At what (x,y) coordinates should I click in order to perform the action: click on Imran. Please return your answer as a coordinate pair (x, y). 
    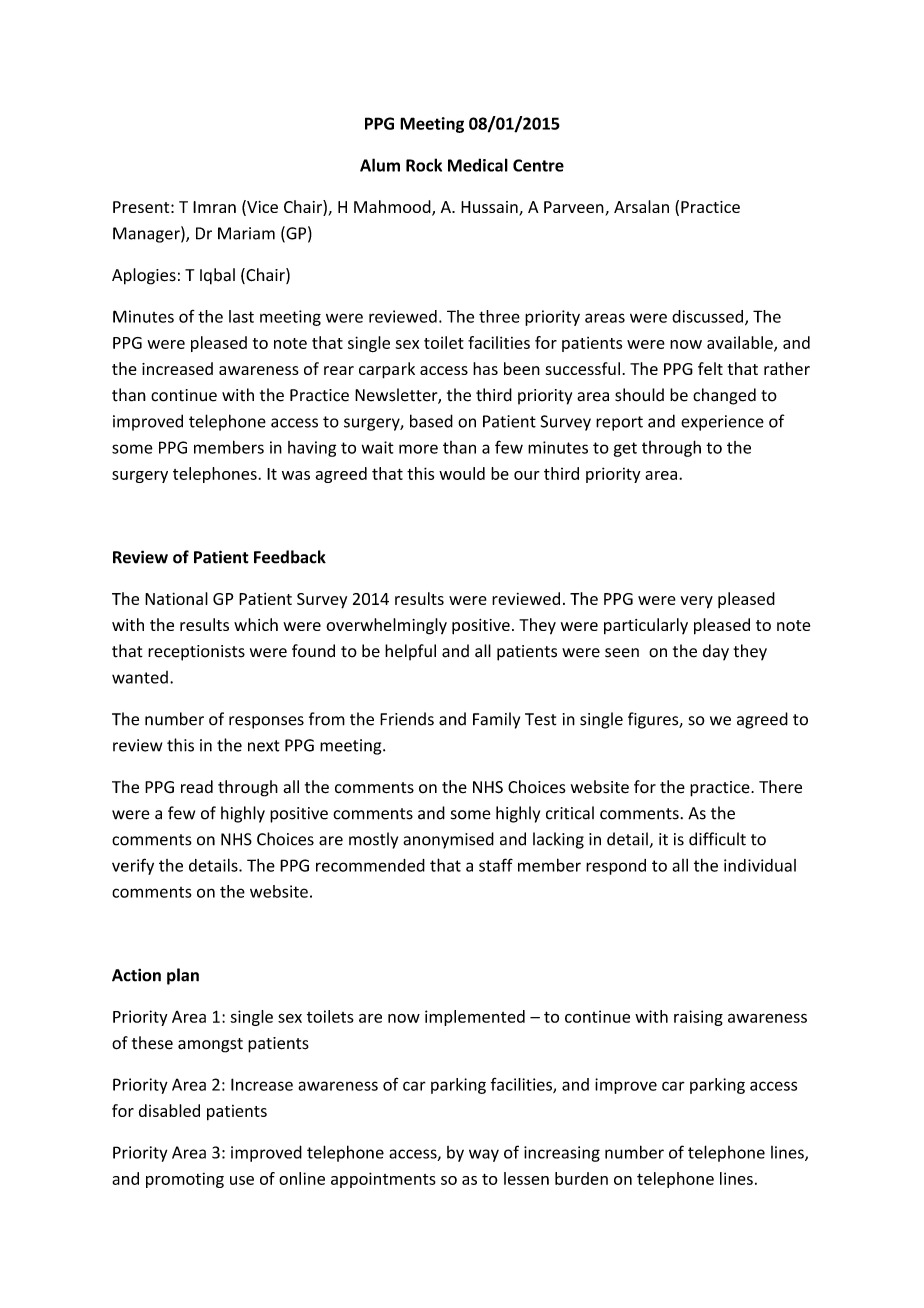
    Looking at the image, I should click on (214, 207).
